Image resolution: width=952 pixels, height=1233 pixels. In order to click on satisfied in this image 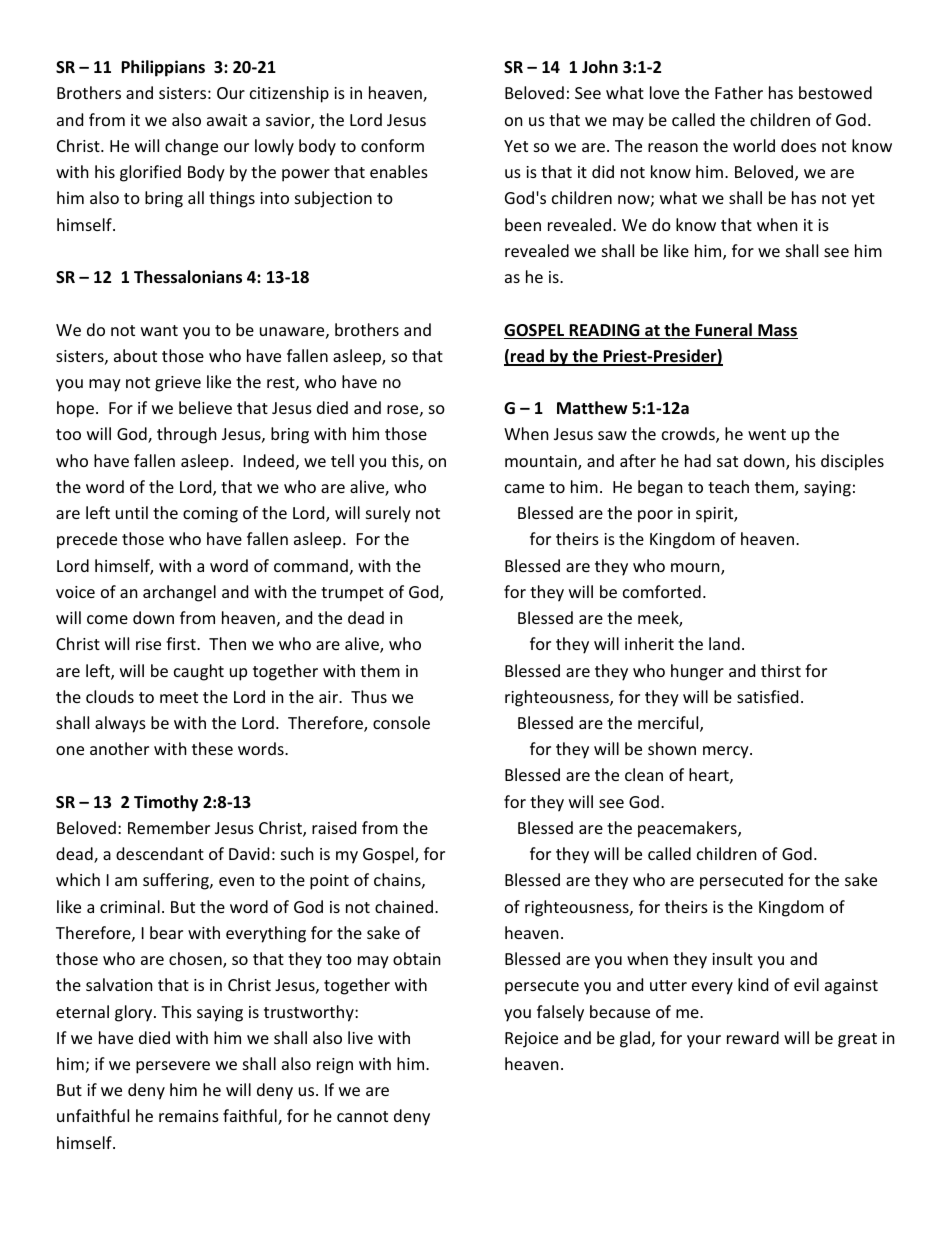, I will do `click(767, 696)`.
